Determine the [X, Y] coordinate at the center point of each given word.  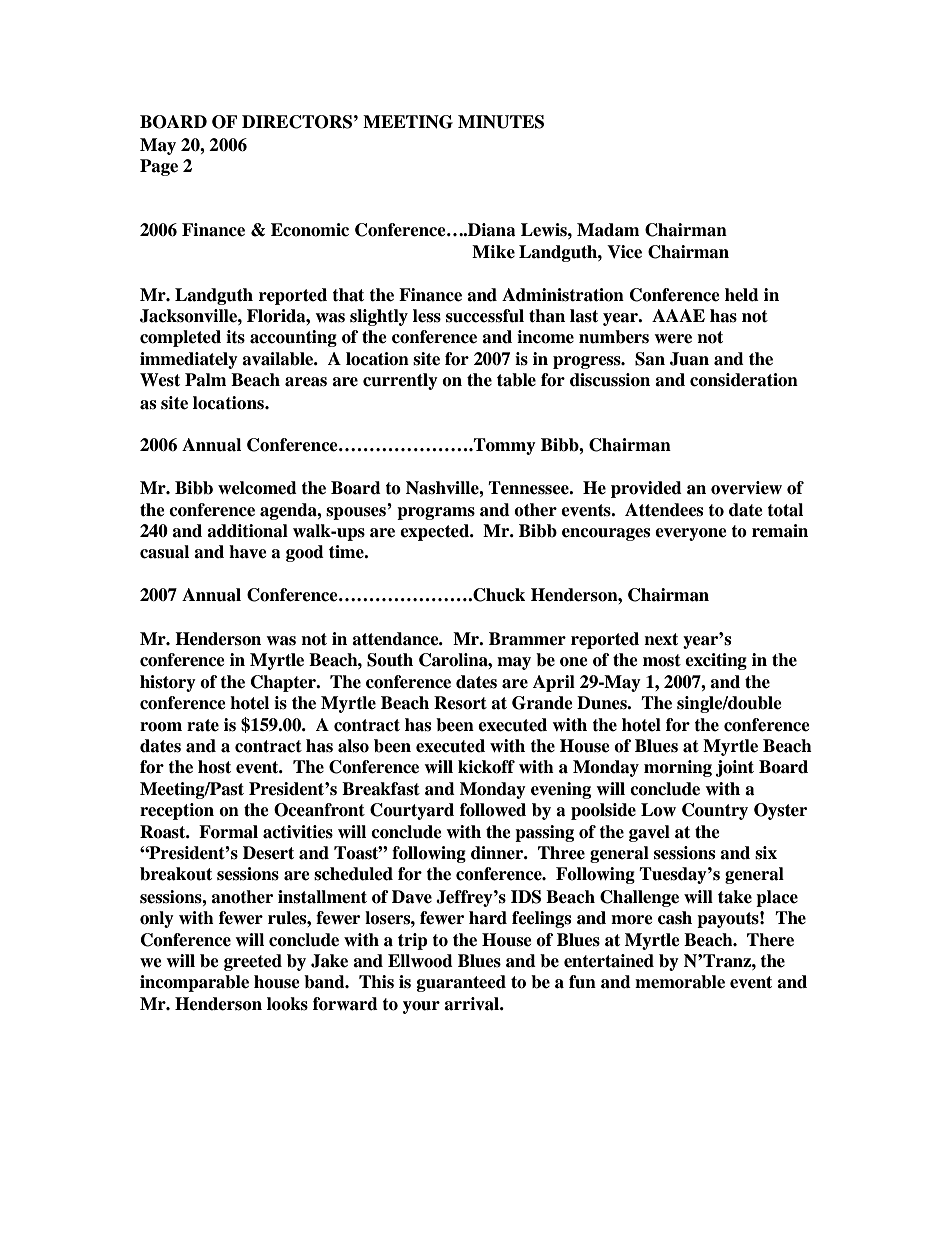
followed [493, 810]
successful [485, 316]
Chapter [284, 683]
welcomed [257, 488]
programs [436, 513]
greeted [253, 962]
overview [746, 488]
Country [715, 811]
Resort [460, 703]
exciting [716, 661]
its [235, 337]
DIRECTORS [297, 122]
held [742, 295]
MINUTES [501, 122]
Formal [228, 832]
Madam [608, 230]
